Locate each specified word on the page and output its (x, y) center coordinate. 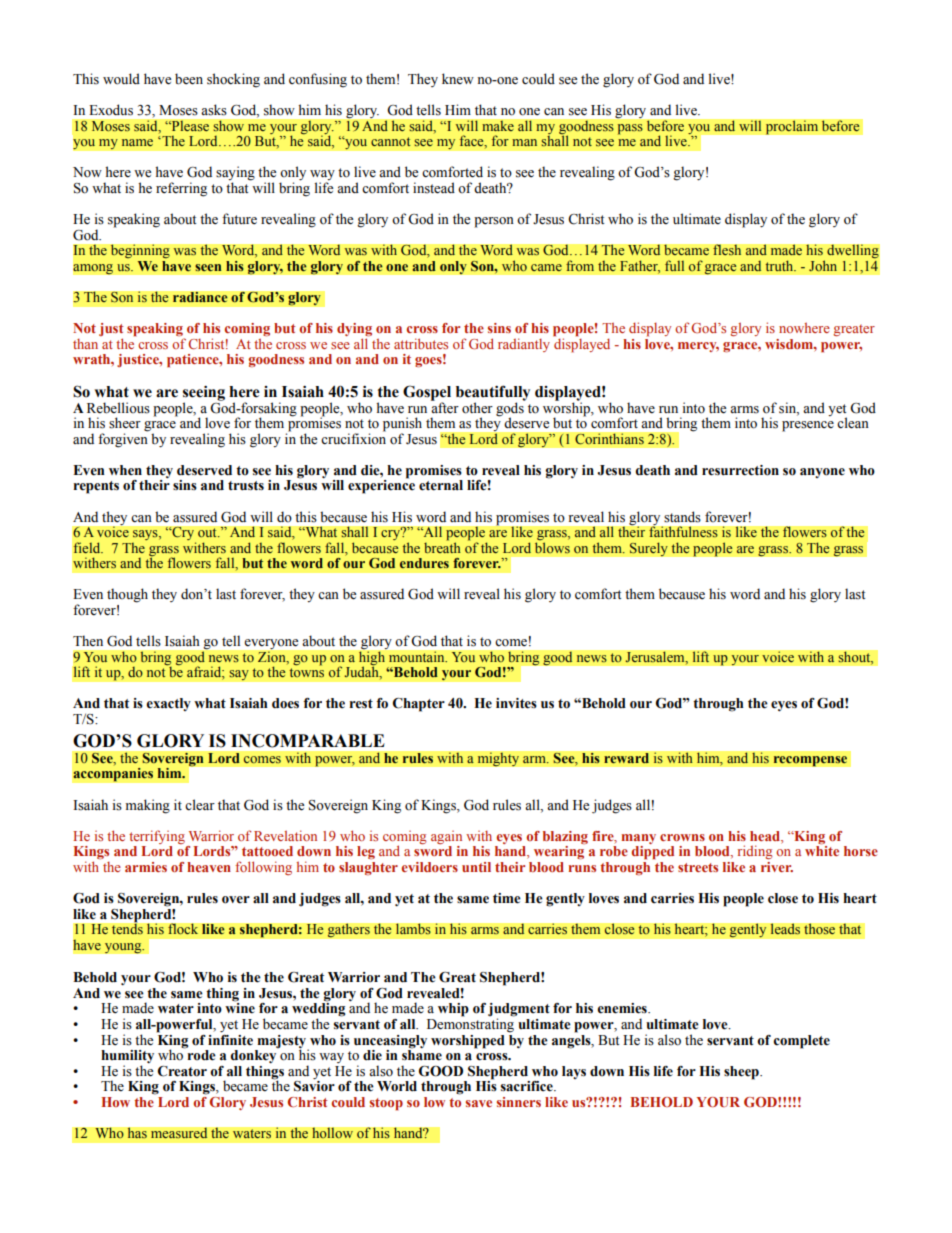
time (507, 898)
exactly (168, 704)
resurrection (740, 470)
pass (630, 129)
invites (516, 703)
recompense (810, 761)
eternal (441, 485)
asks (214, 110)
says (146, 535)
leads (785, 929)
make (498, 126)
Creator (182, 1071)
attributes (421, 343)
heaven (209, 867)
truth (781, 265)
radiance (200, 297)
